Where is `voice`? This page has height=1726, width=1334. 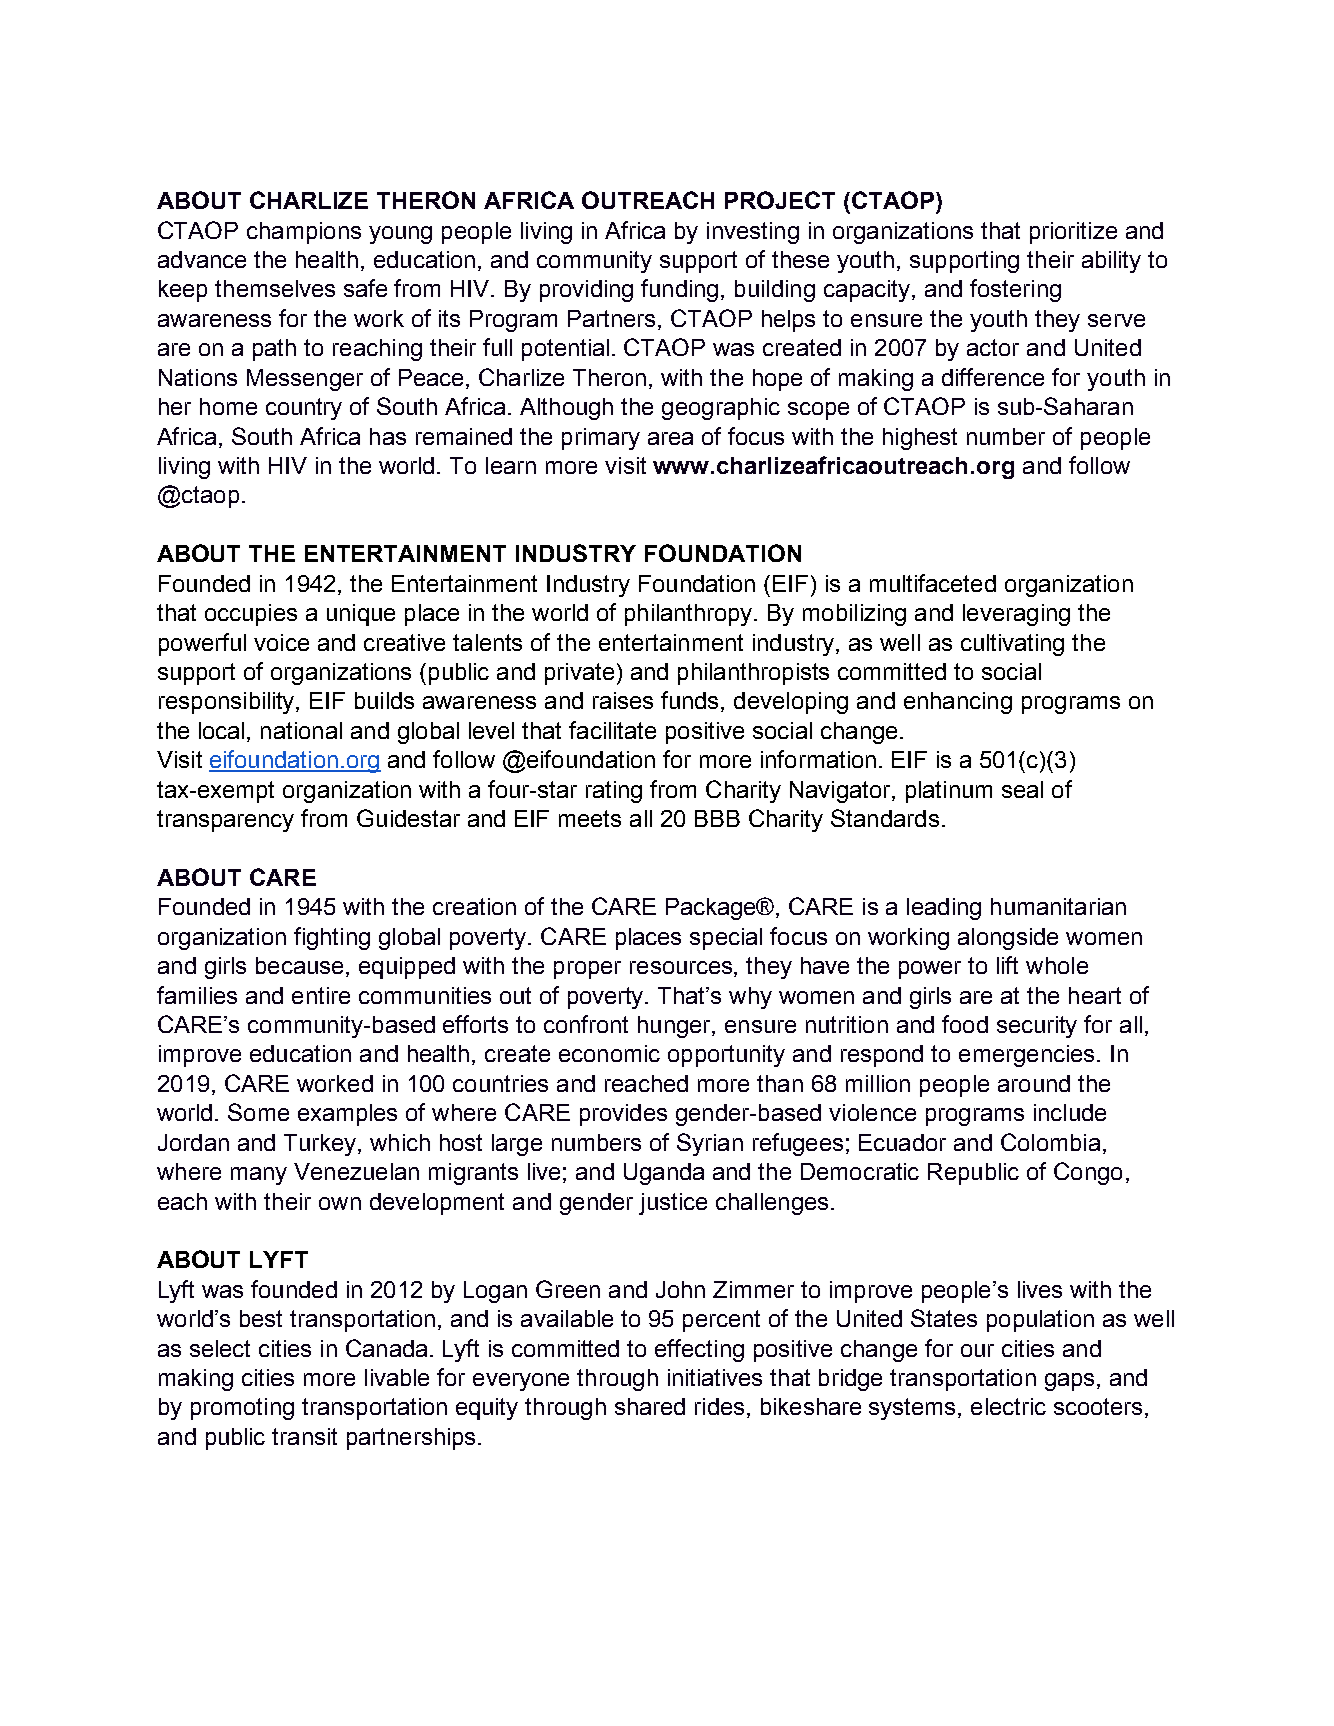 voice is located at coordinates (281, 642).
